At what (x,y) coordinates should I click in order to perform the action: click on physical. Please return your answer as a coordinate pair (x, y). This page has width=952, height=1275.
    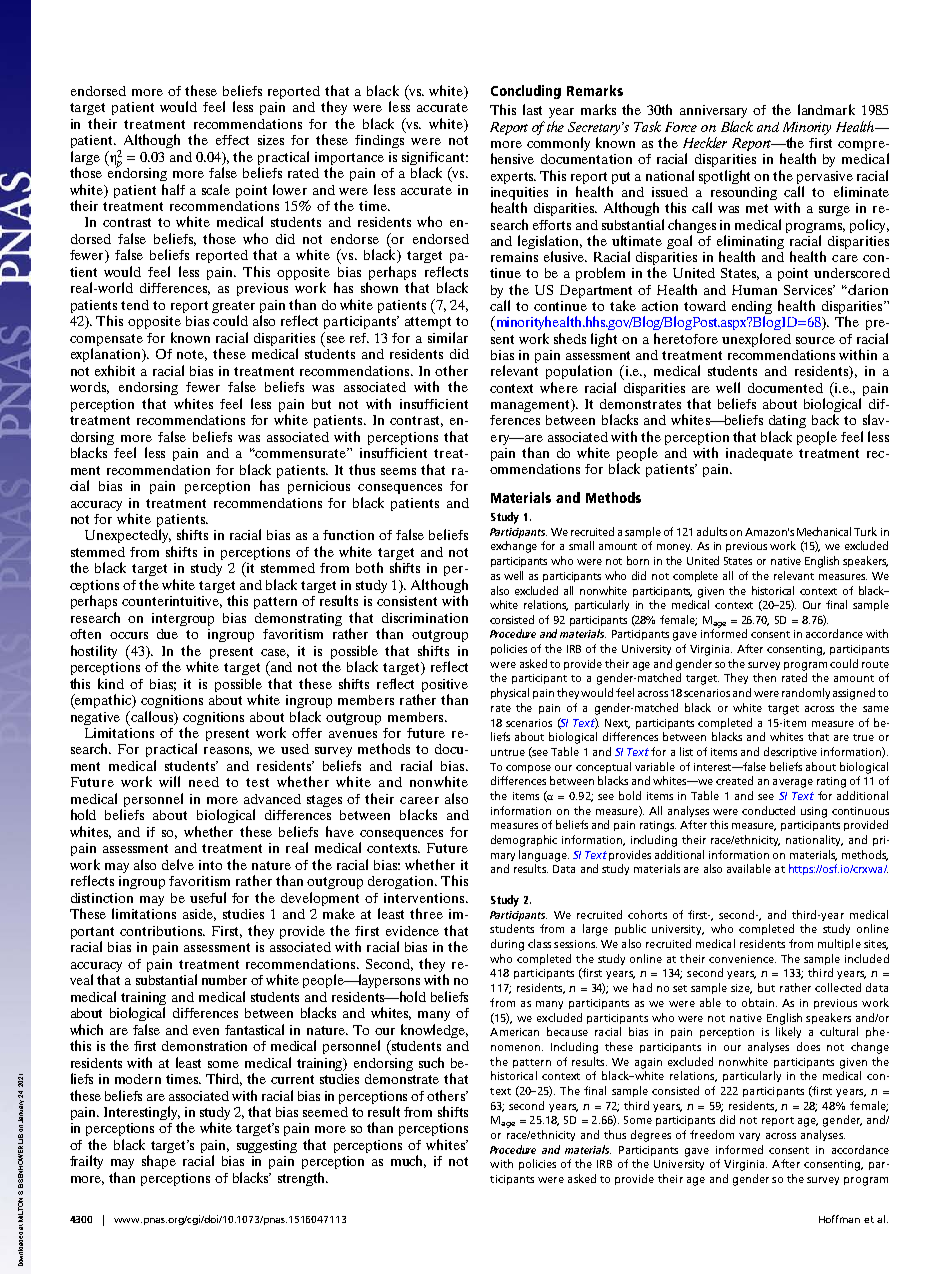
    Looking at the image, I should click on (510, 693).
